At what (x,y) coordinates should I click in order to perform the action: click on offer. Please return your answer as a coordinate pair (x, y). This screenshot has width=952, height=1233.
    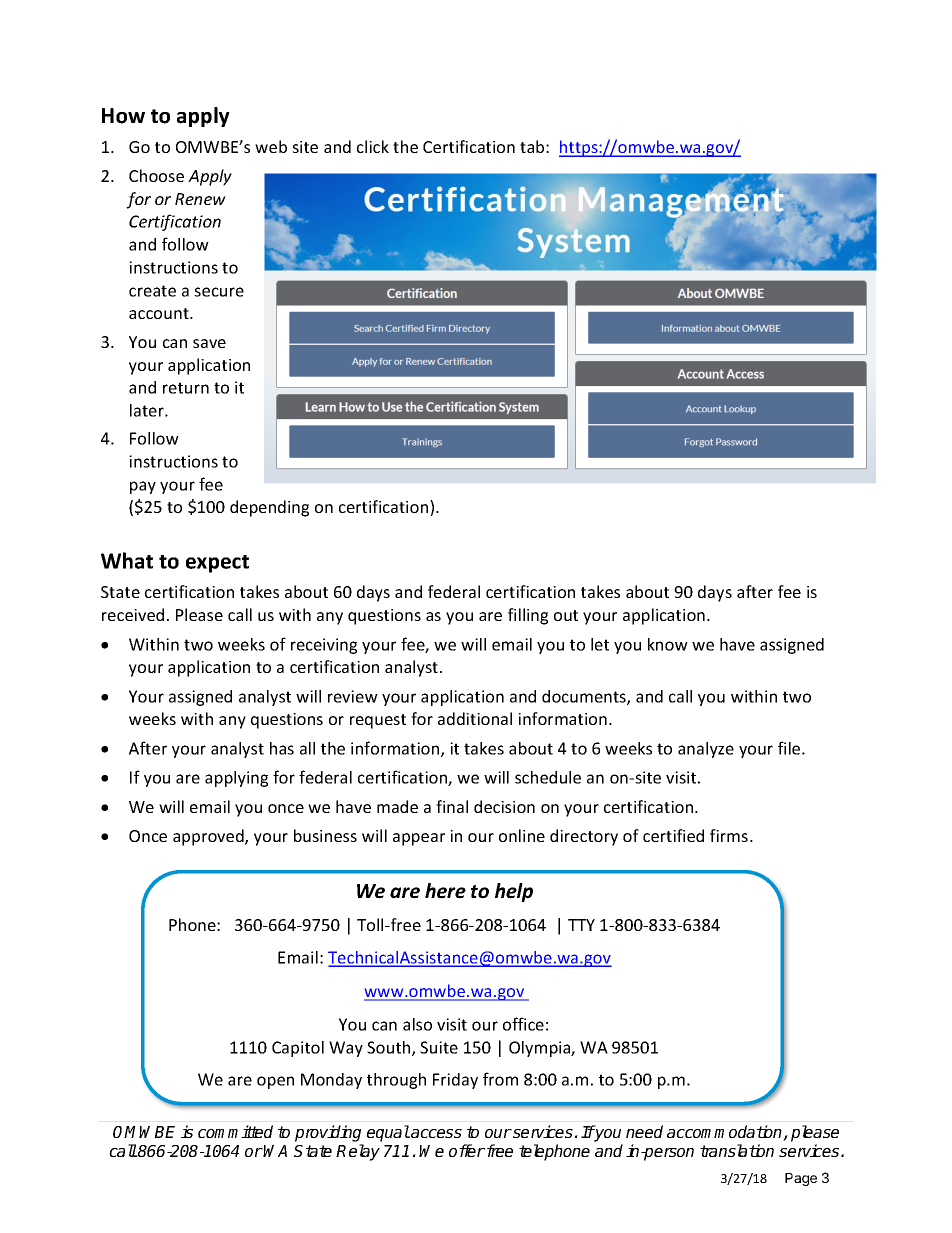
    Looking at the image, I should click on (467, 1150).
